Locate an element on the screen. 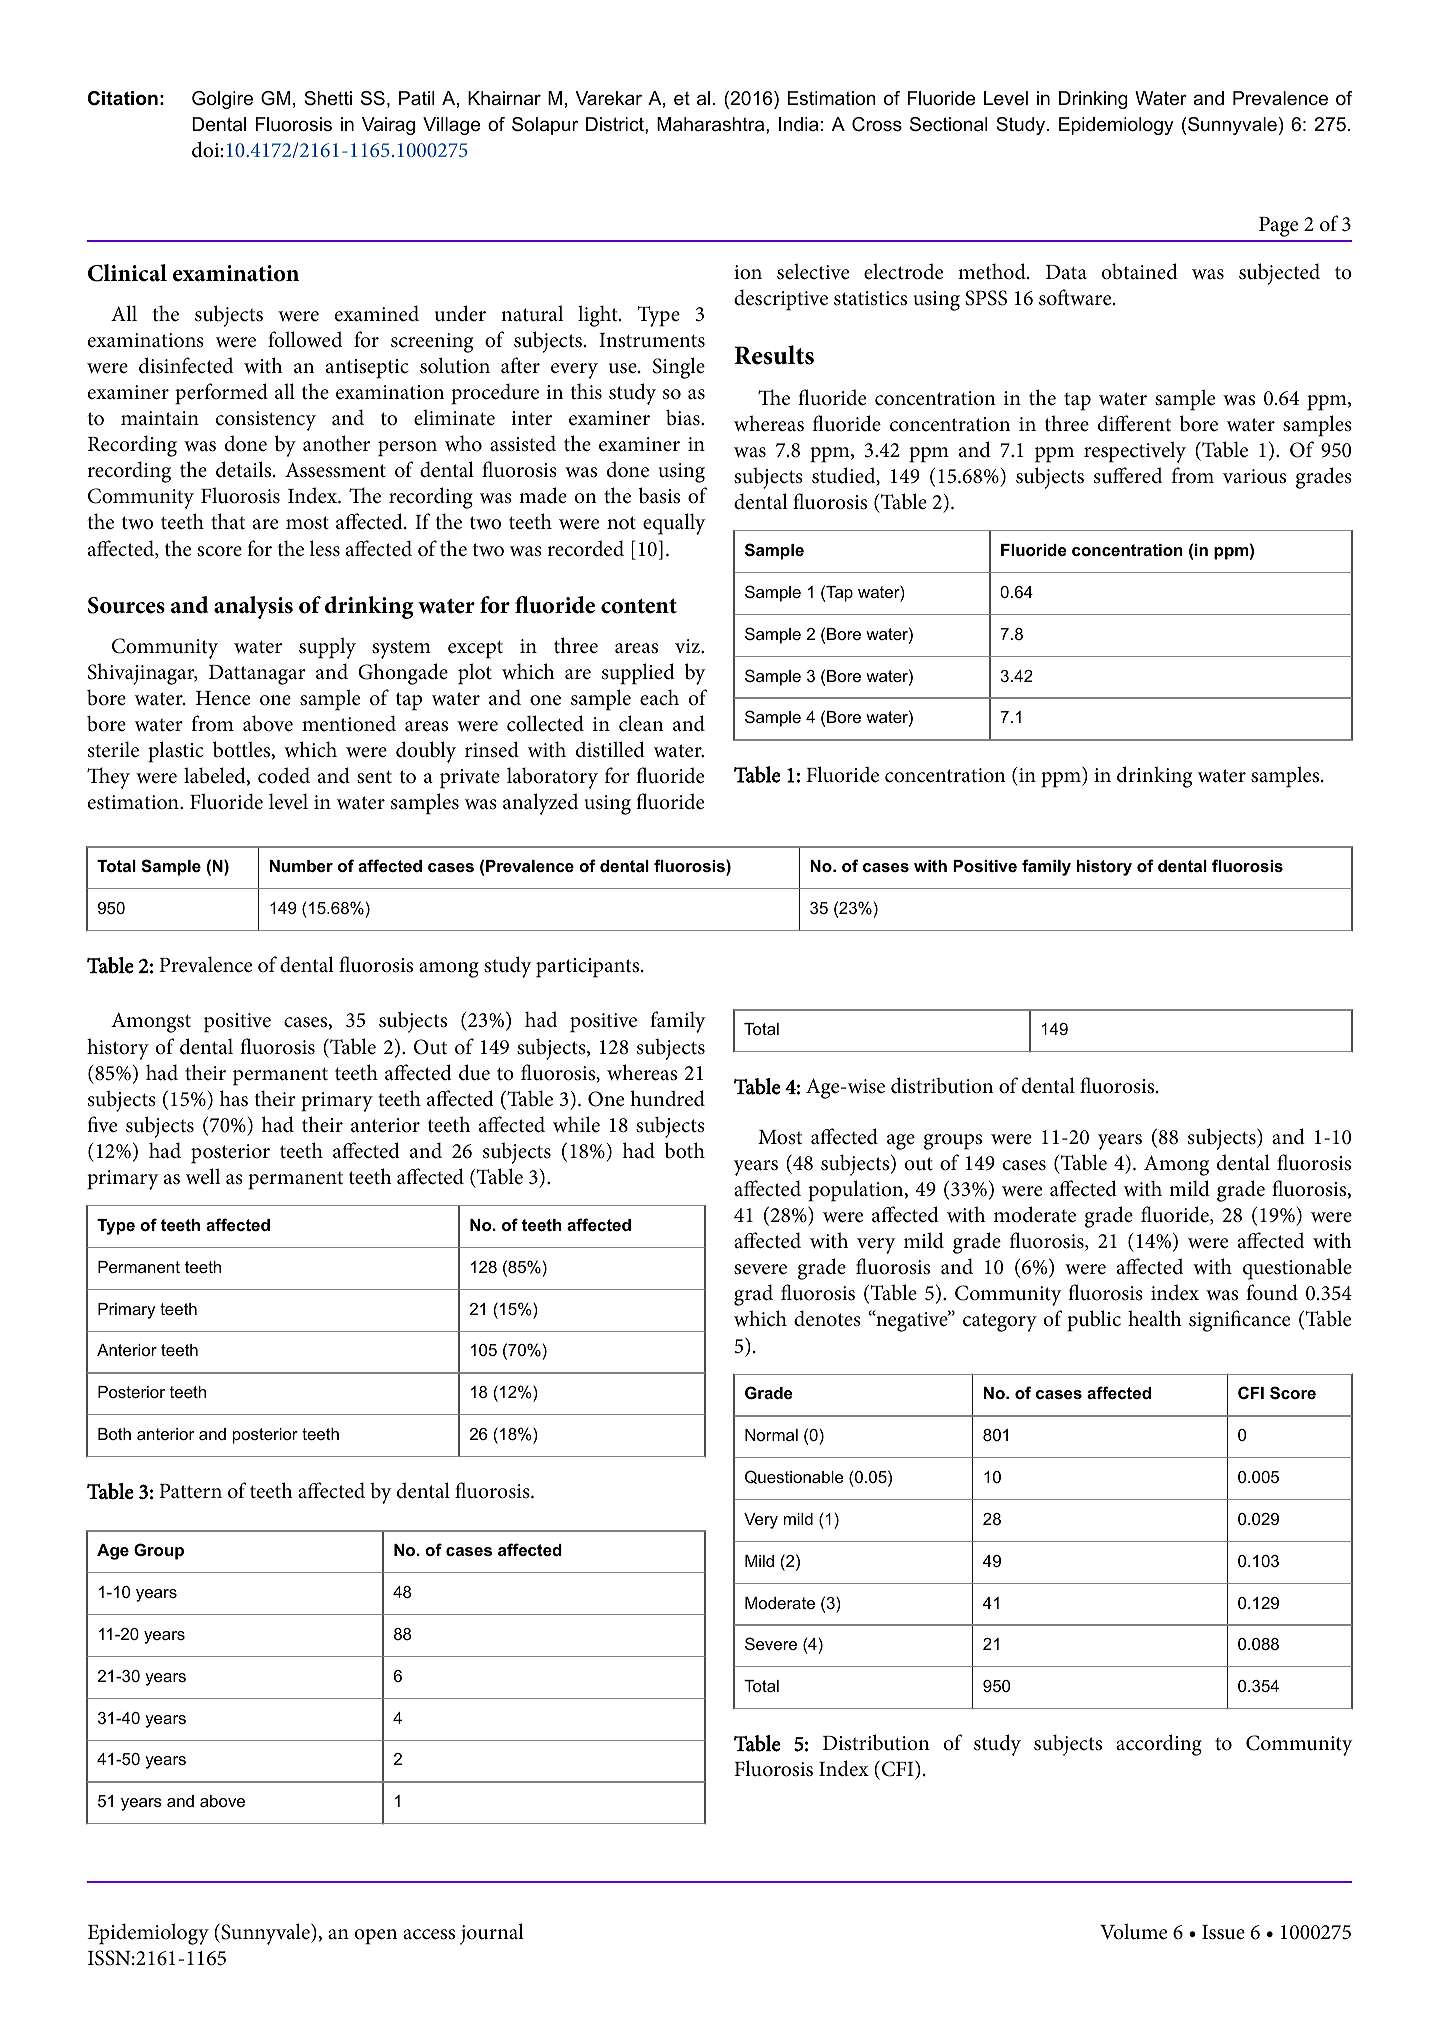 The image size is (1439, 2035). Citation is located at coordinates (123, 98).
